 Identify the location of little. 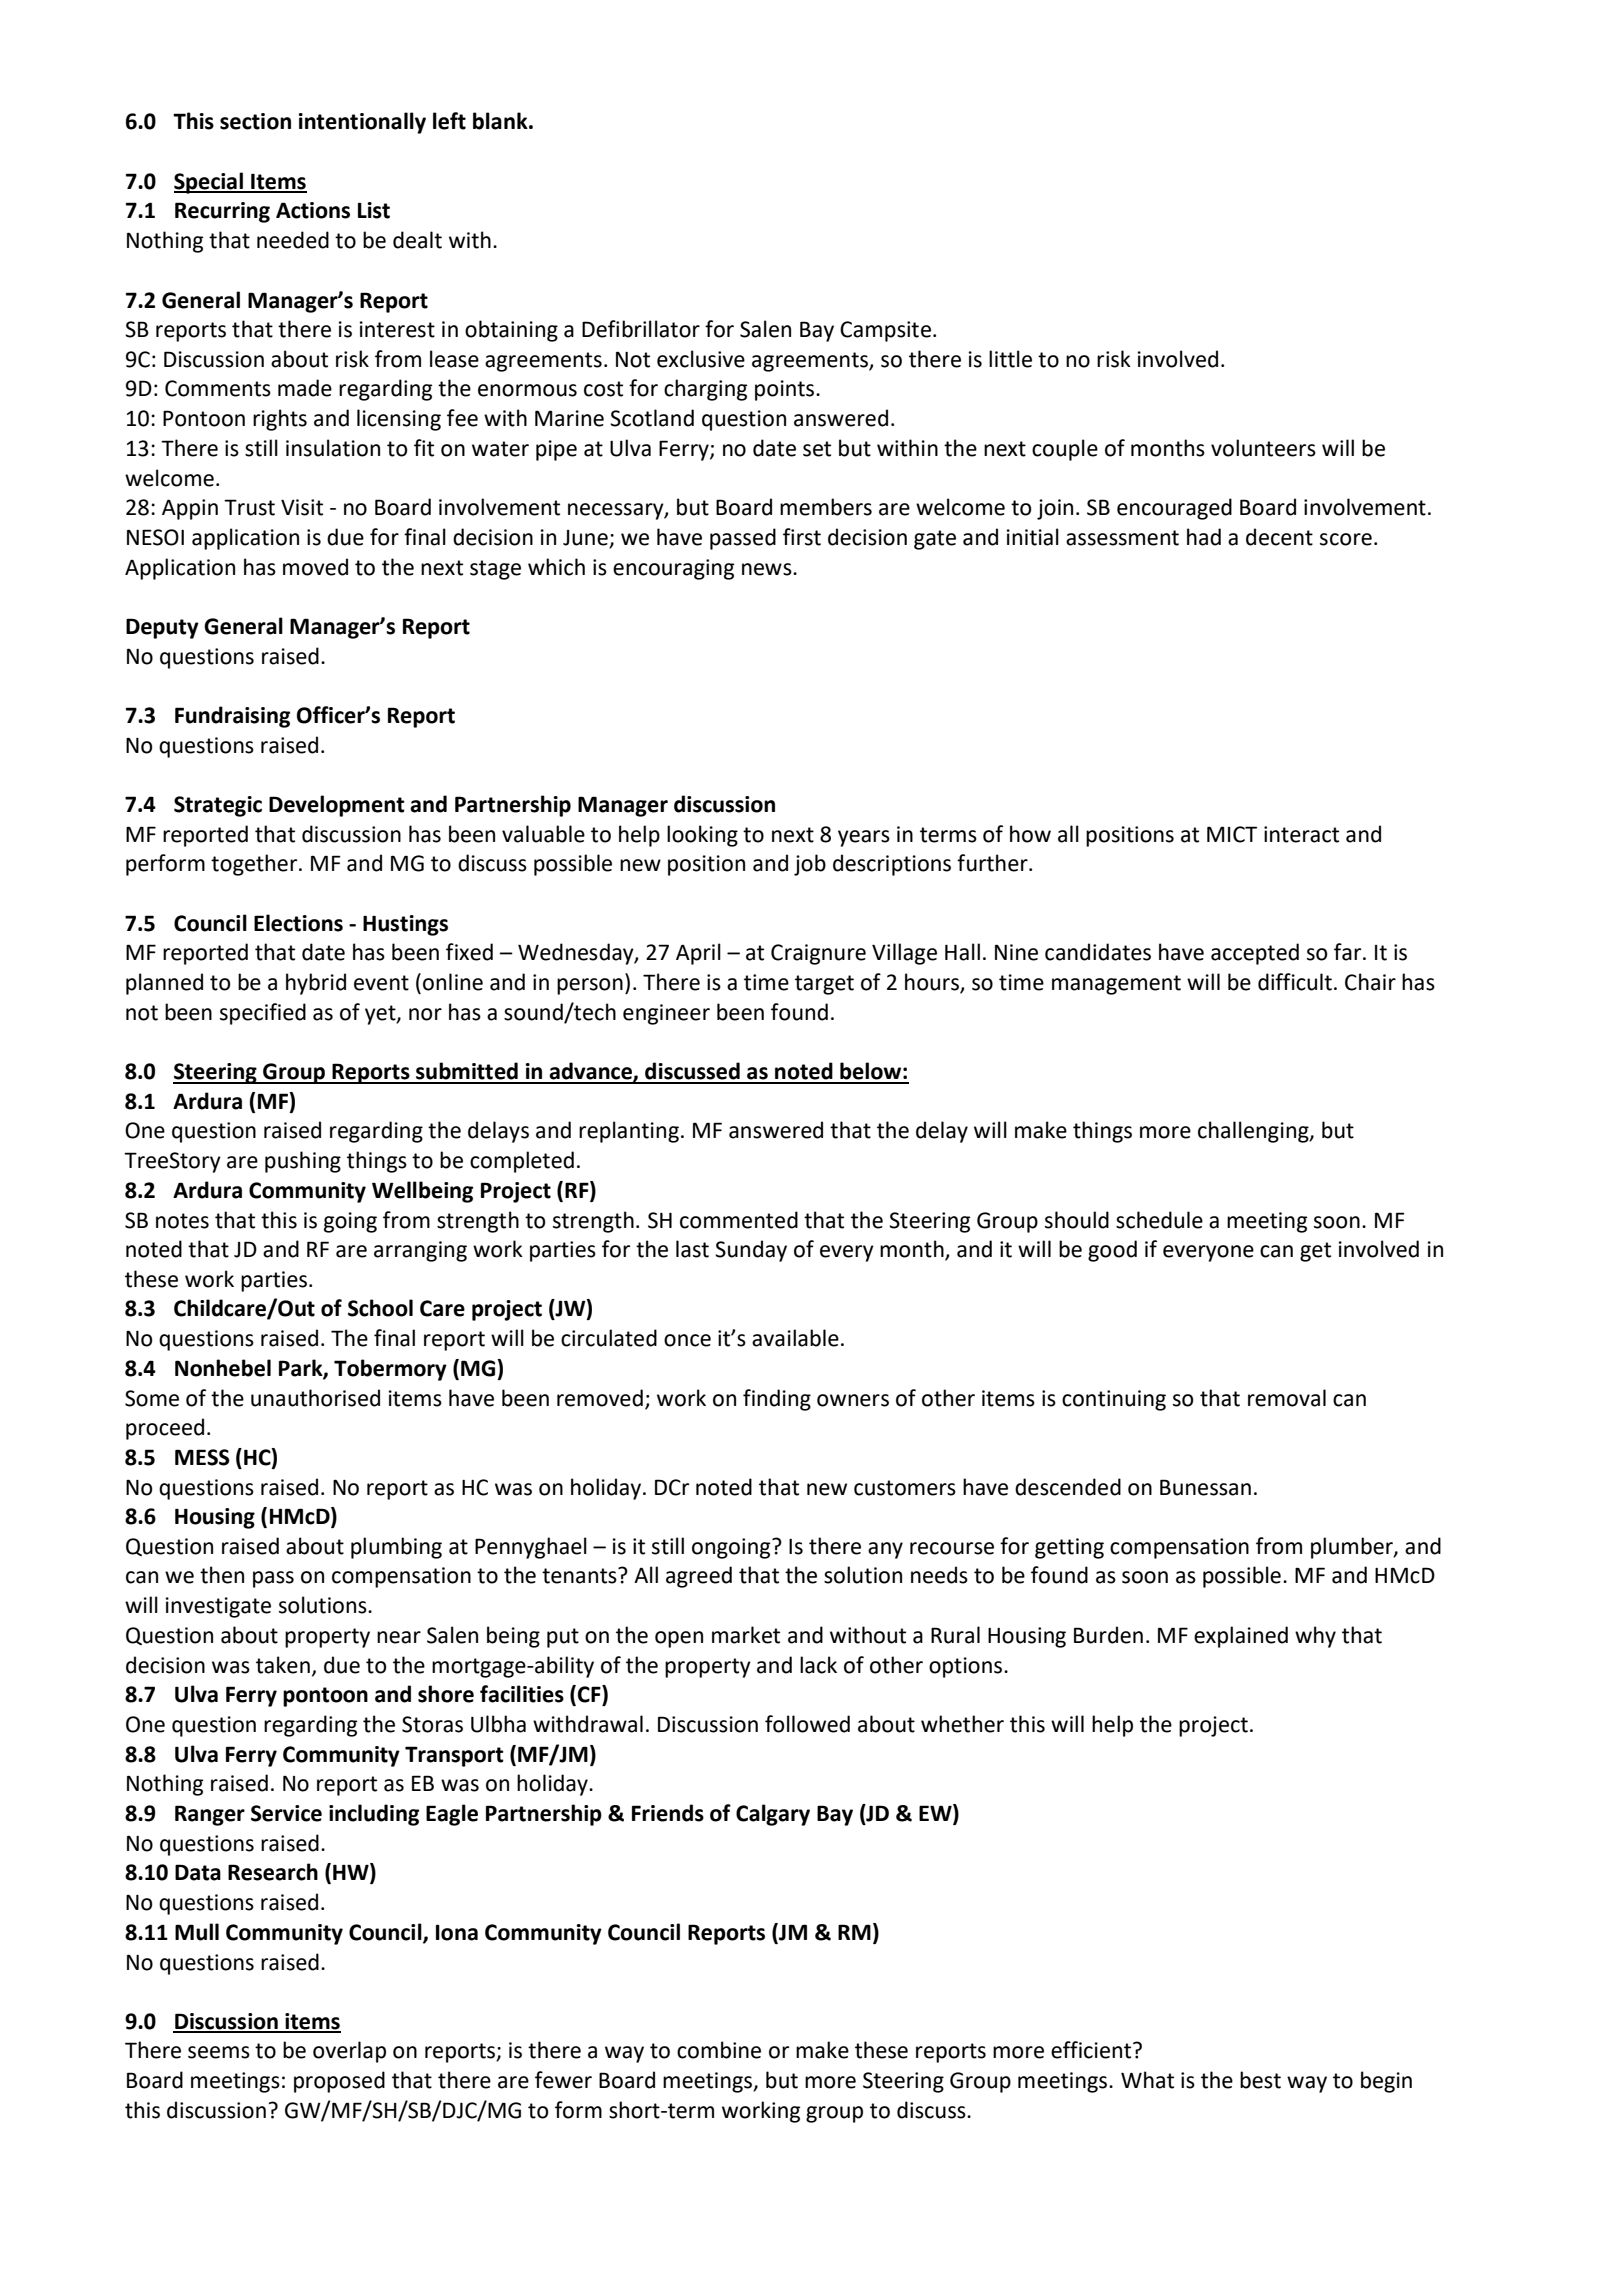
(1010, 359).
